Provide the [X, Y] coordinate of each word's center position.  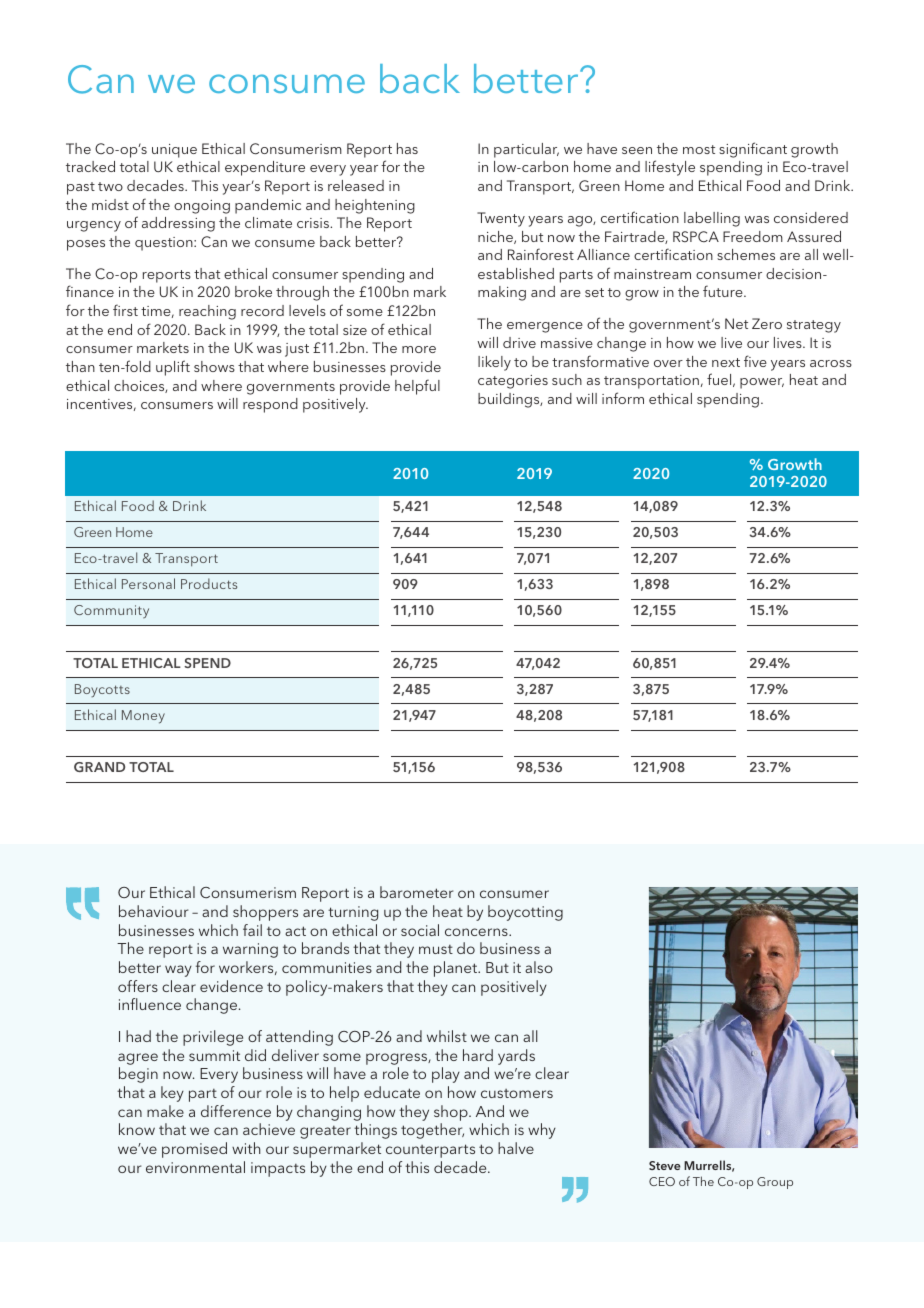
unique [174, 151]
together [432, 1131]
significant [753, 150]
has [407, 148]
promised [194, 1150]
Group [775, 1183]
